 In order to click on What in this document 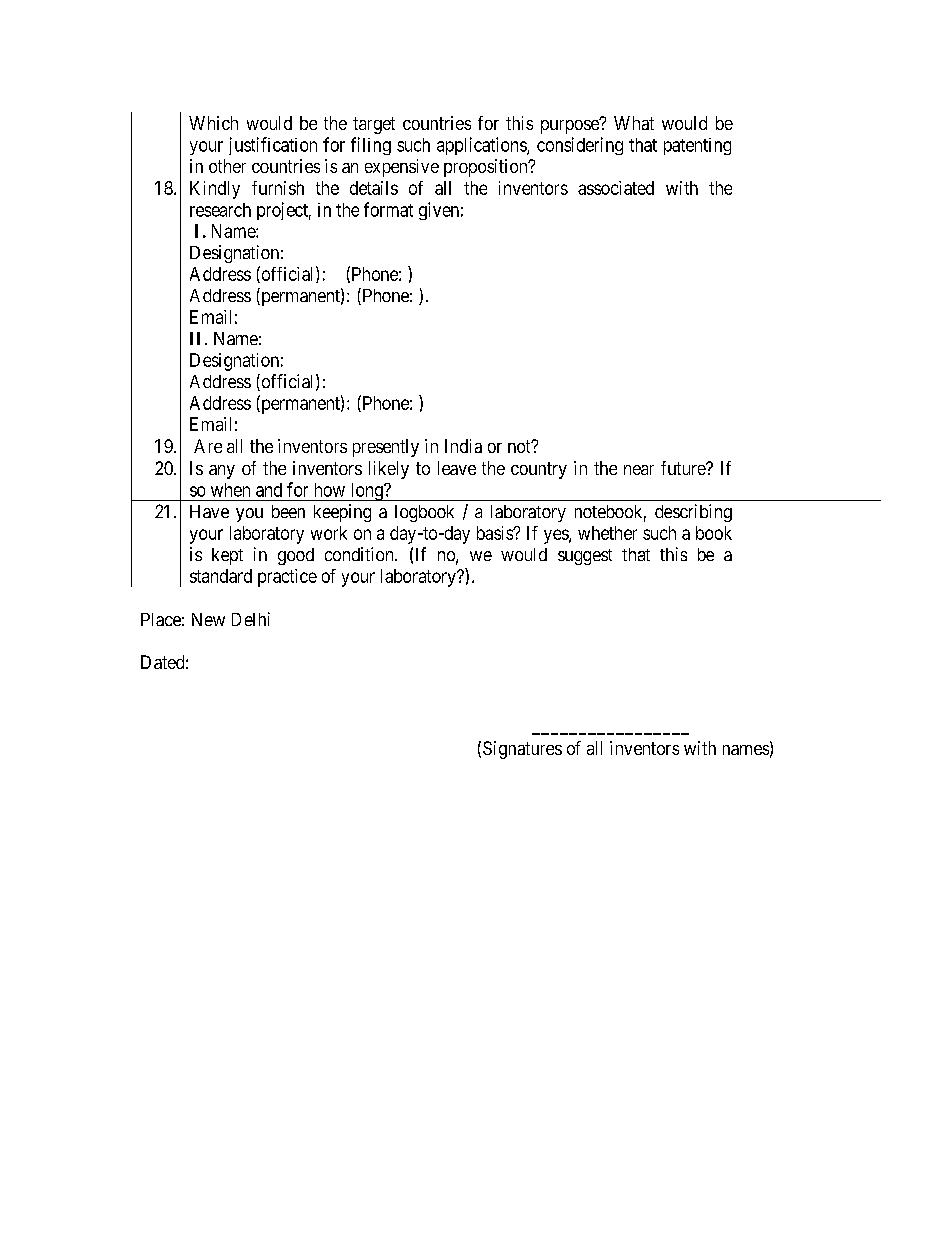, I will do `click(634, 123)`.
